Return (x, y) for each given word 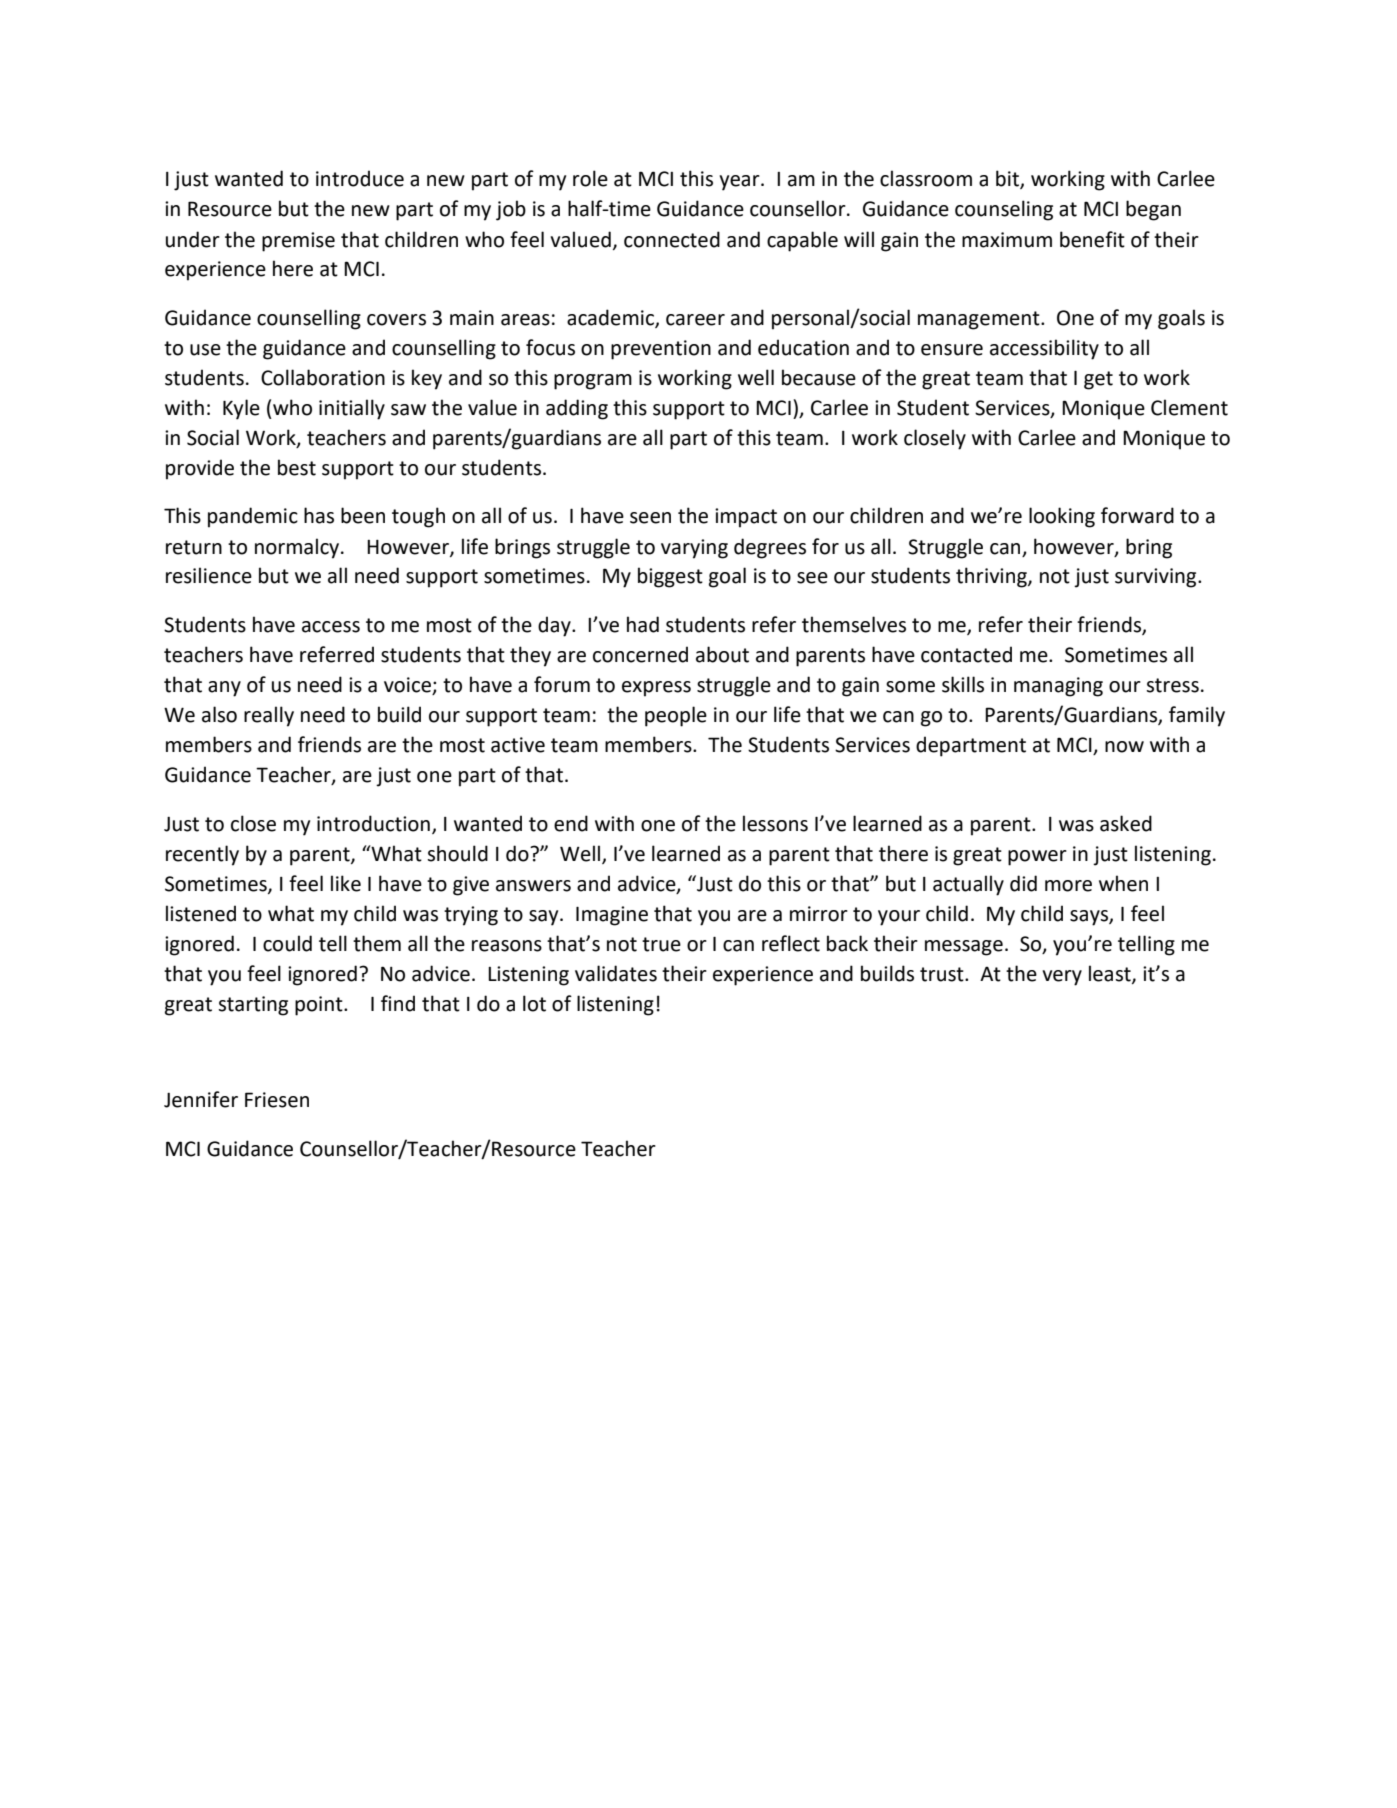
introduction (373, 823)
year (740, 183)
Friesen (277, 1100)
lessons (775, 823)
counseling (1004, 210)
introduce (360, 178)
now (1124, 747)
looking (1062, 517)
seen (650, 518)
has (319, 515)
